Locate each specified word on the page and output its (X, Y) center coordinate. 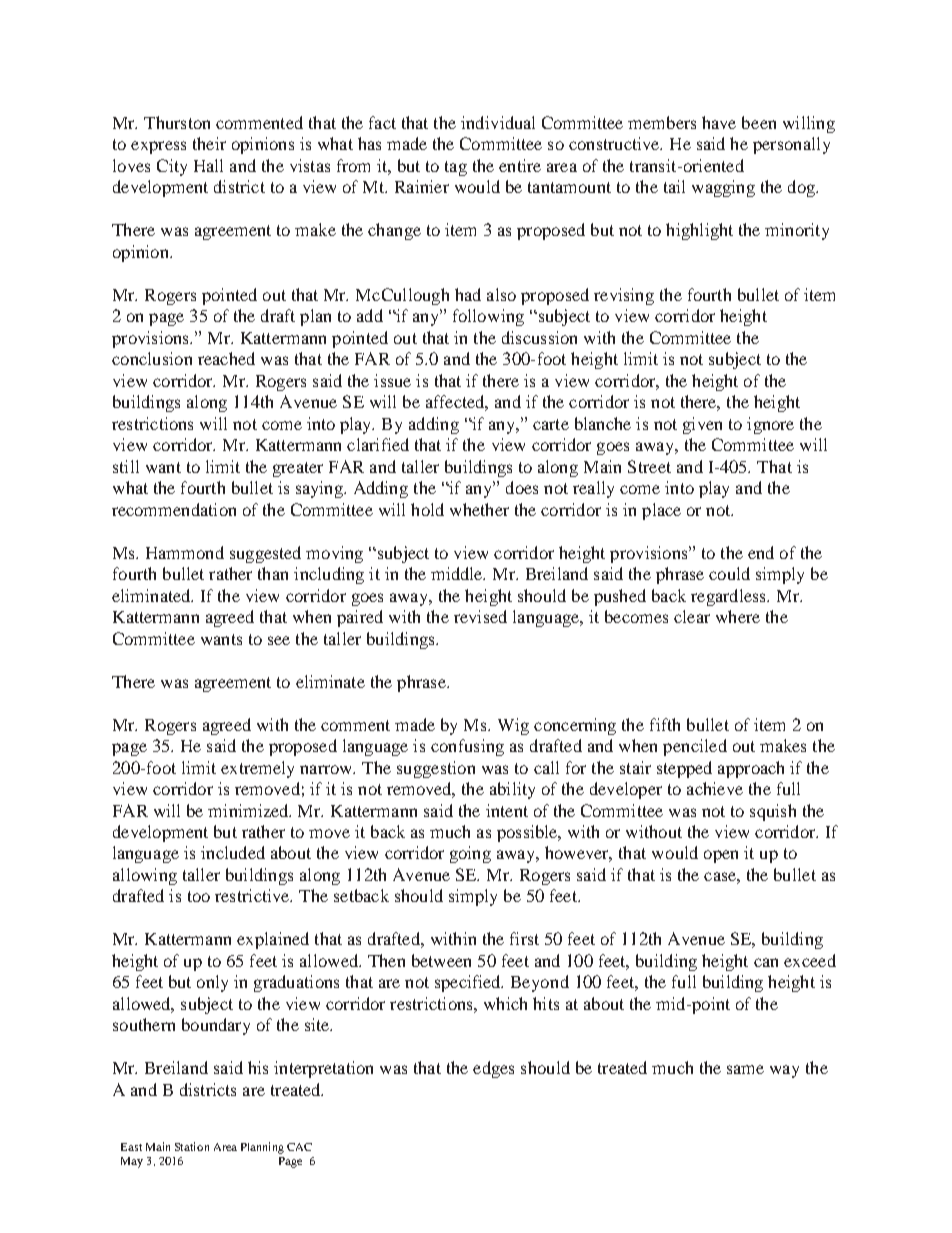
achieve (715, 788)
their (209, 143)
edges (493, 1069)
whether (479, 509)
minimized (249, 810)
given (702, 425)
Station (192, 1146)
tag (456, 168)
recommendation (174, 509)
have (719, 122)
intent (507, 810)
